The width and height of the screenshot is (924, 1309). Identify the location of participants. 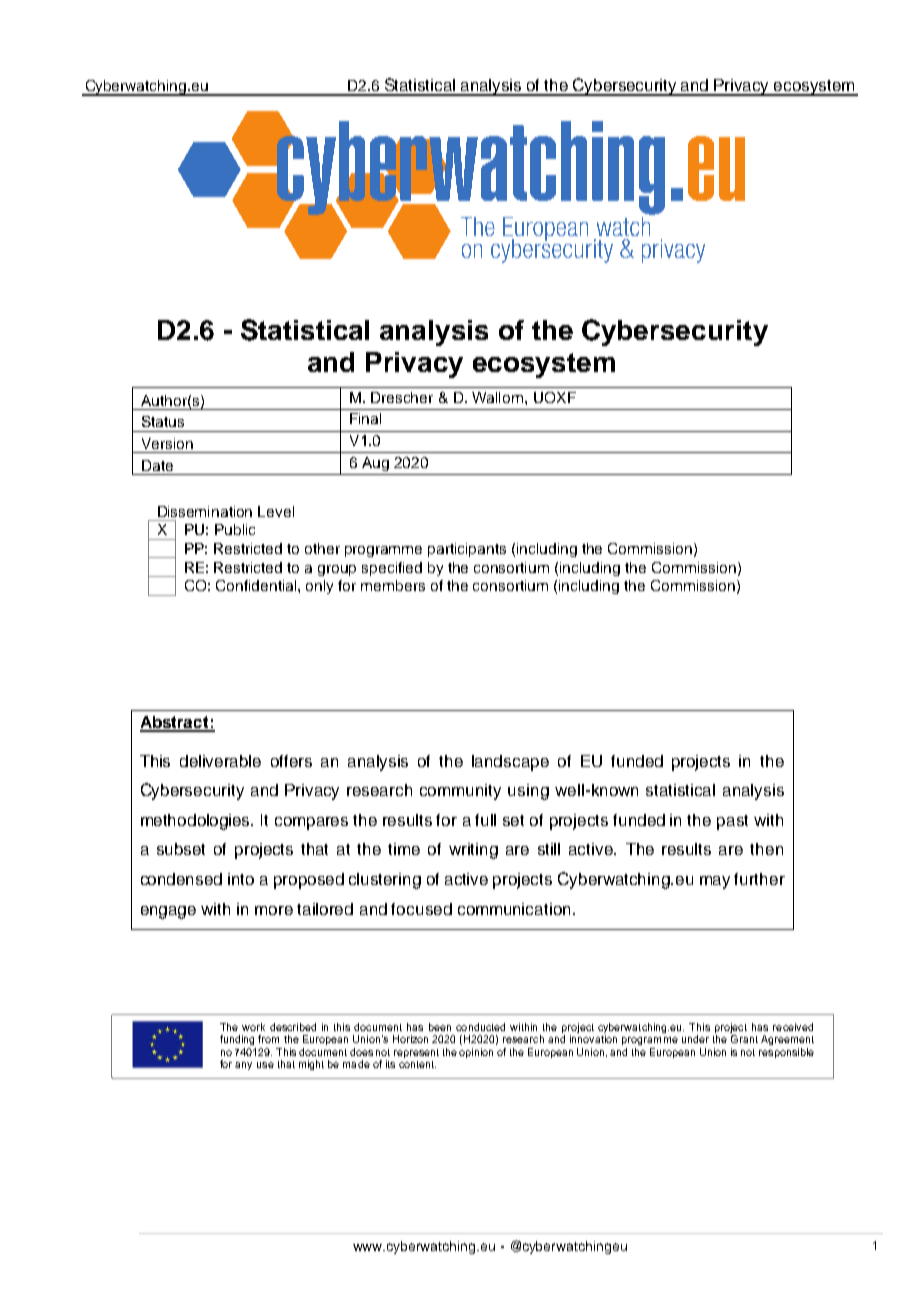
(467, 550).
